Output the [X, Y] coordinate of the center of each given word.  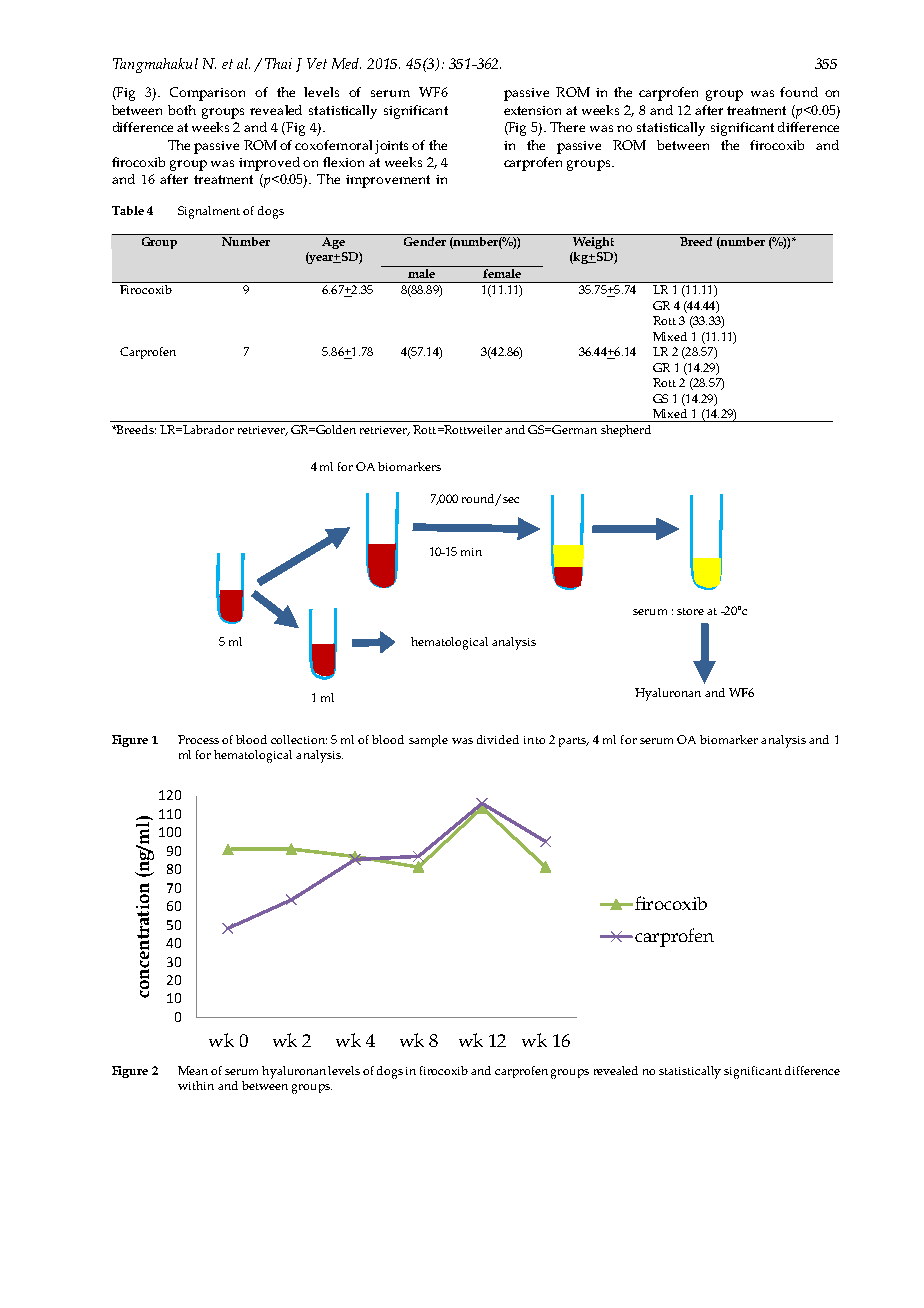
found [799, 92]
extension [532, 110]
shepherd [626, 431]
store [690, 611]
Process [198, 739]
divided [498, 739]
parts [573, 742]
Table [128, 210]
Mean [193, 1070]
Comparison [207, 94]
